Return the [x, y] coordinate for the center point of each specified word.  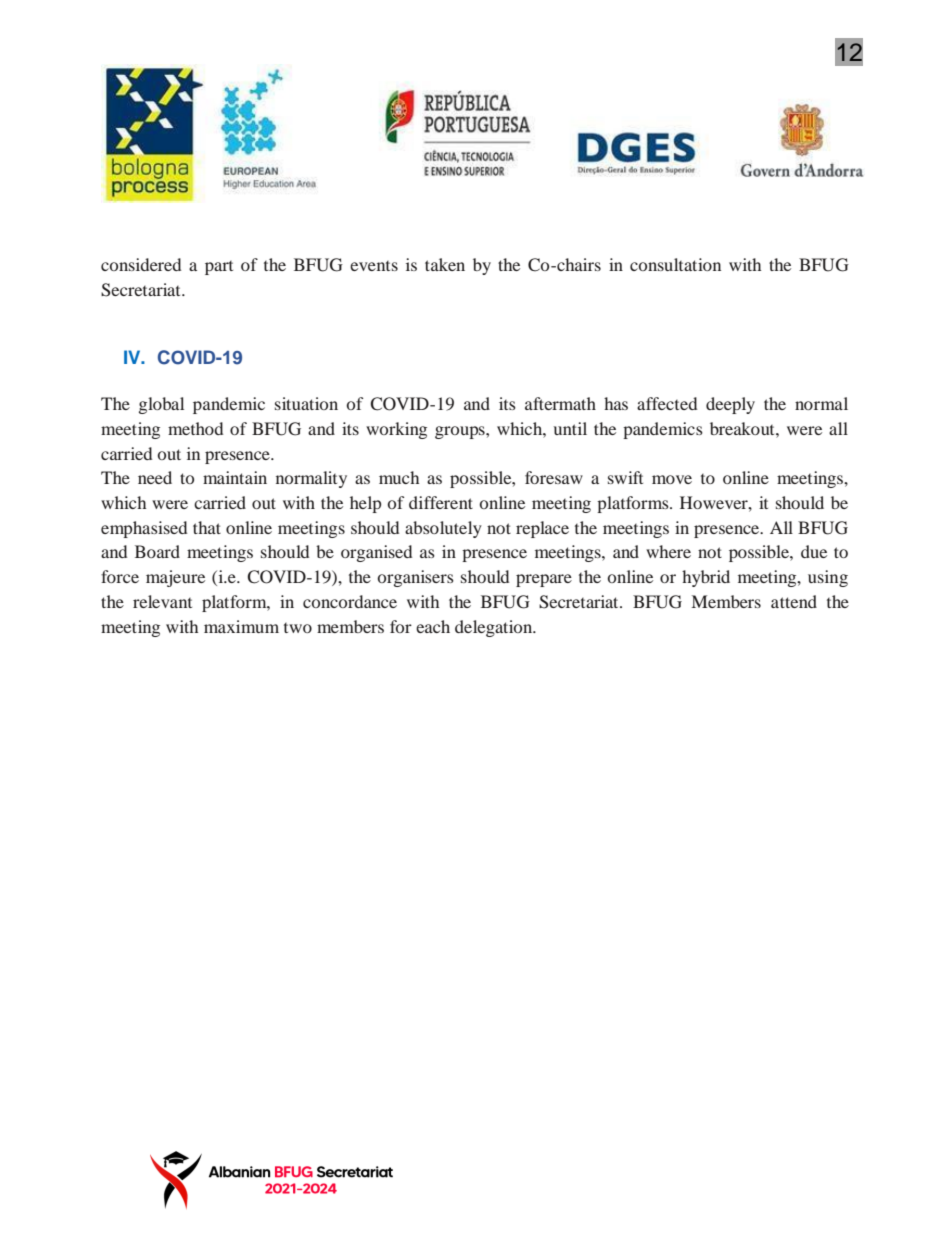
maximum [241, 626]
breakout [743, 428]
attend [794, 601]
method [195, 428]
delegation [495, 628]
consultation [675, 264]
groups [461, 432]
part [219, 268]
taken [445, 264]
